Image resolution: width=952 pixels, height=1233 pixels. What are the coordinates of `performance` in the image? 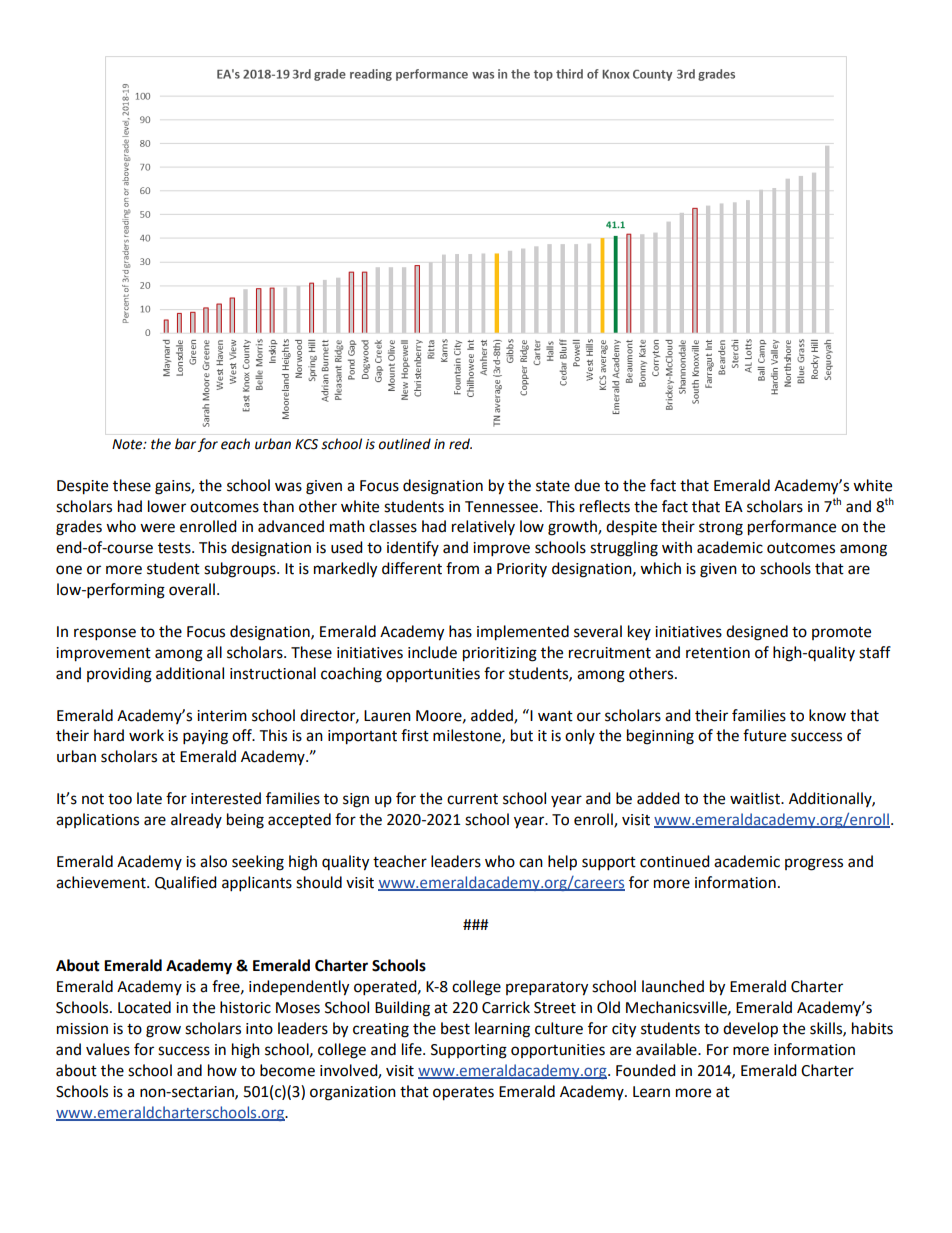 It's located at (792, 528).
